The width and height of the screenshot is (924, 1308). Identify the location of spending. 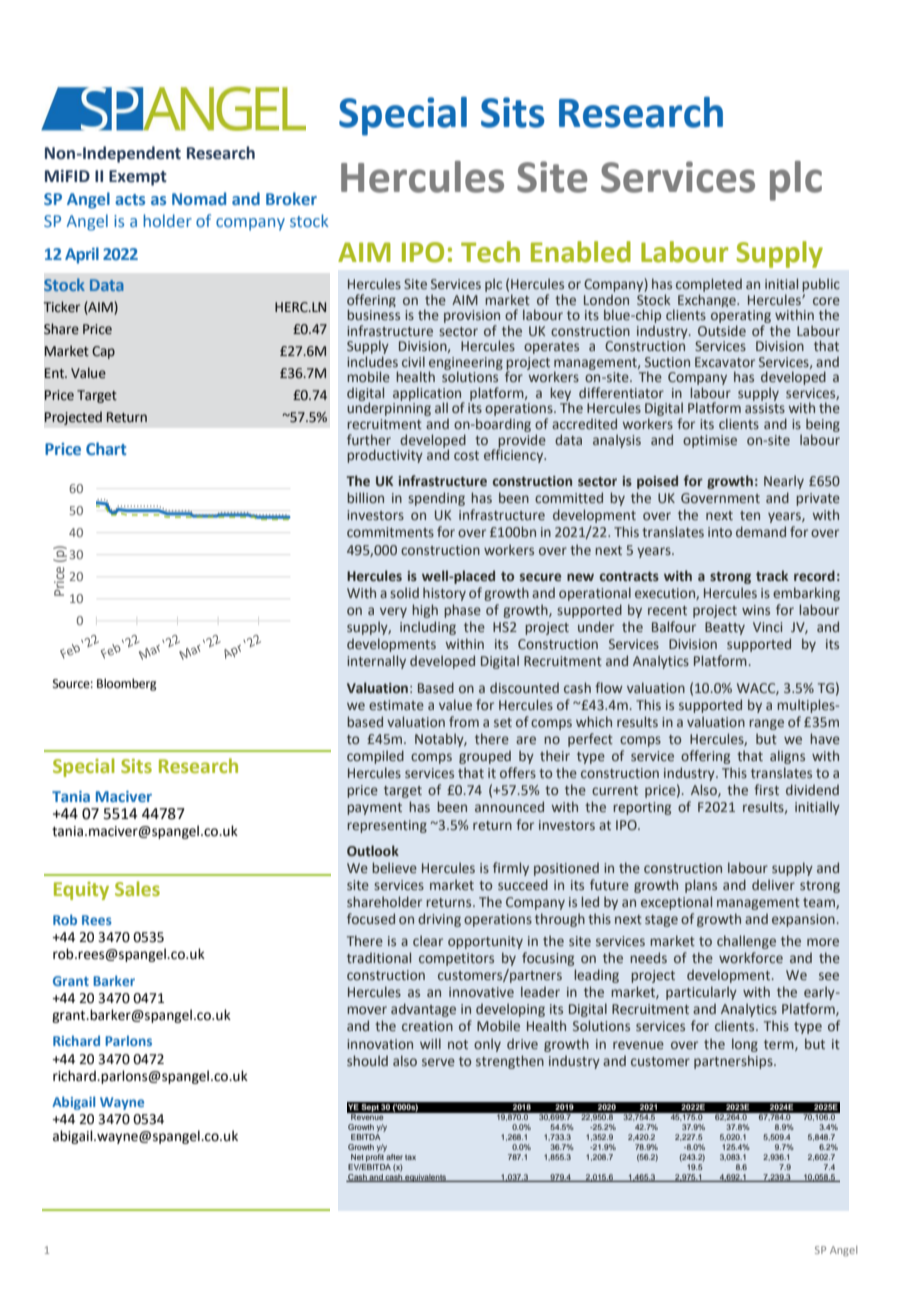
(436, 499).
